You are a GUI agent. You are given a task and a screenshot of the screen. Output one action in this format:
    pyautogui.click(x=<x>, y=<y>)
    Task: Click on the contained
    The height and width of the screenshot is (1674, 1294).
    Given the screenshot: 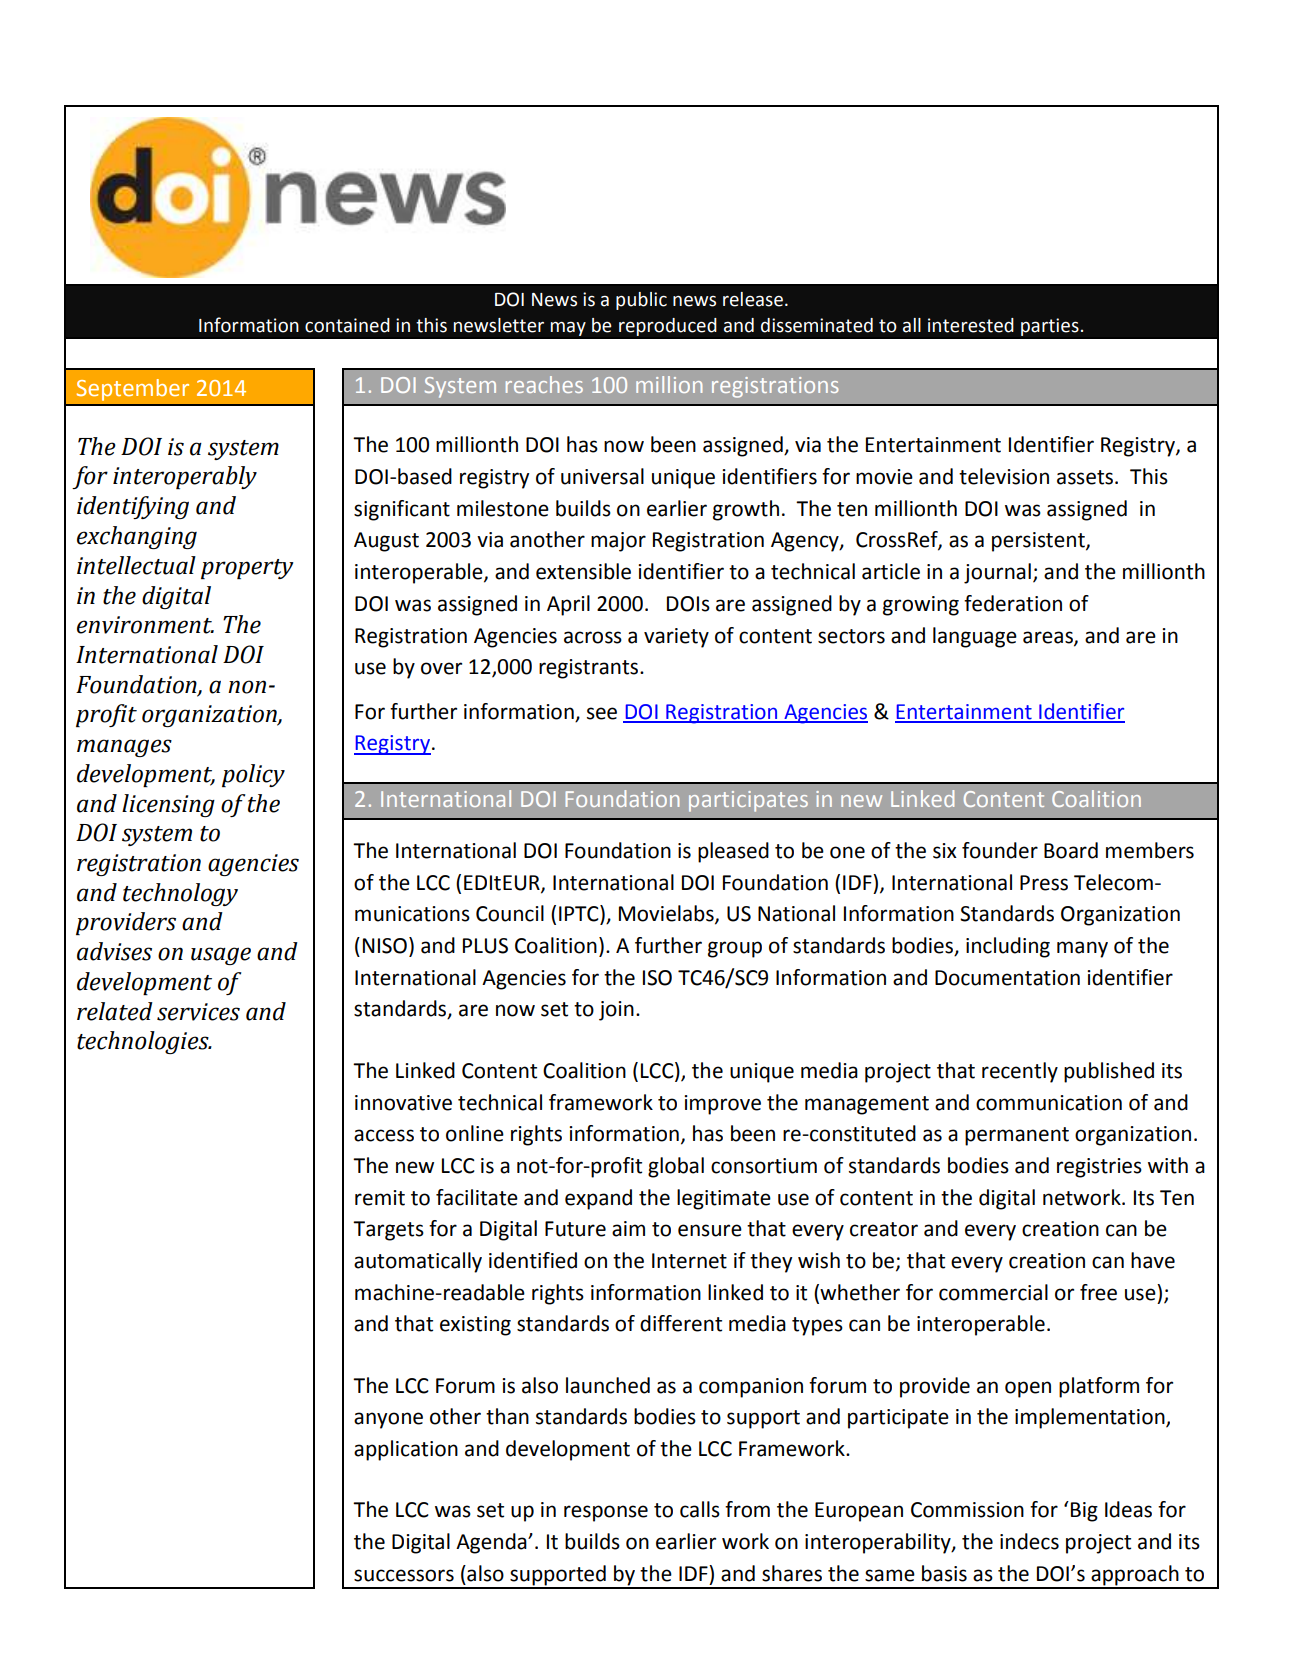 What is the action you would take?
    pyautogui.click(x=347, y=325)
